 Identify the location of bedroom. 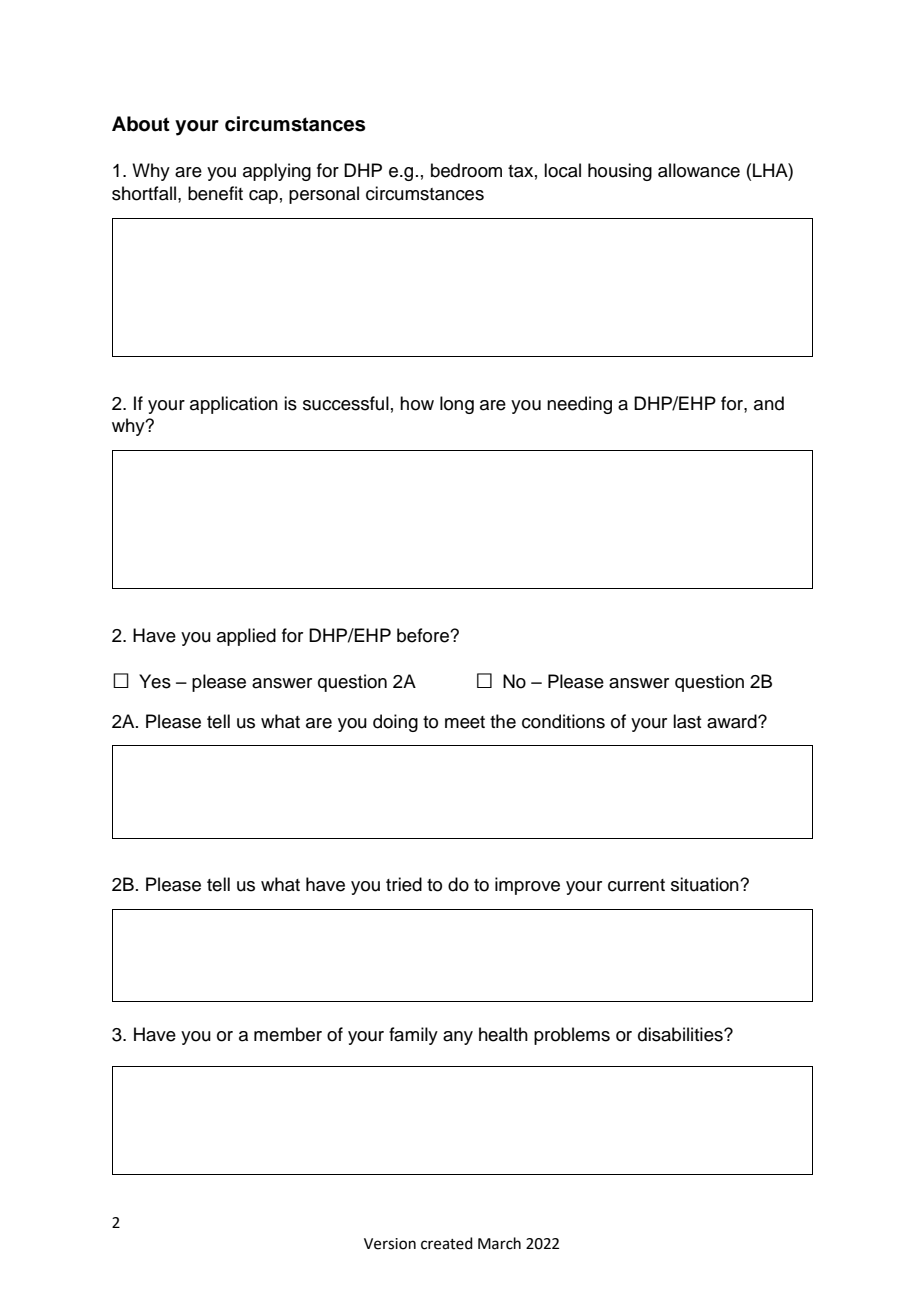
(466, 170).
